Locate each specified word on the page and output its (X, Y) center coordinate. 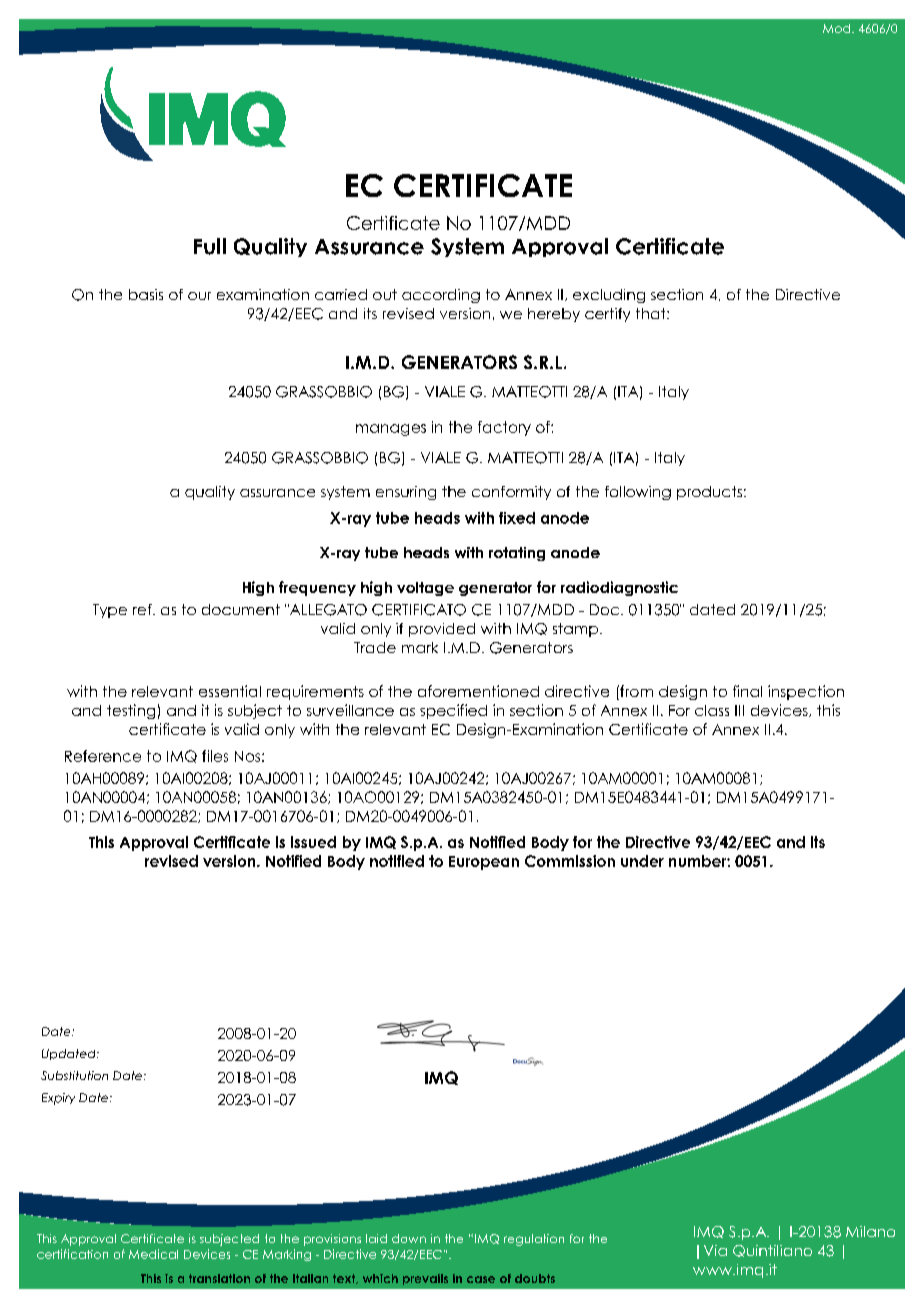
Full (210, 246)
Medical (153, 1254)
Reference (103, 756)
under (642, 861)
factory (504, 428)
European (484, 863)
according (441, 296)
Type (110, 611)
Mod (836, 28)
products (709, 493)
